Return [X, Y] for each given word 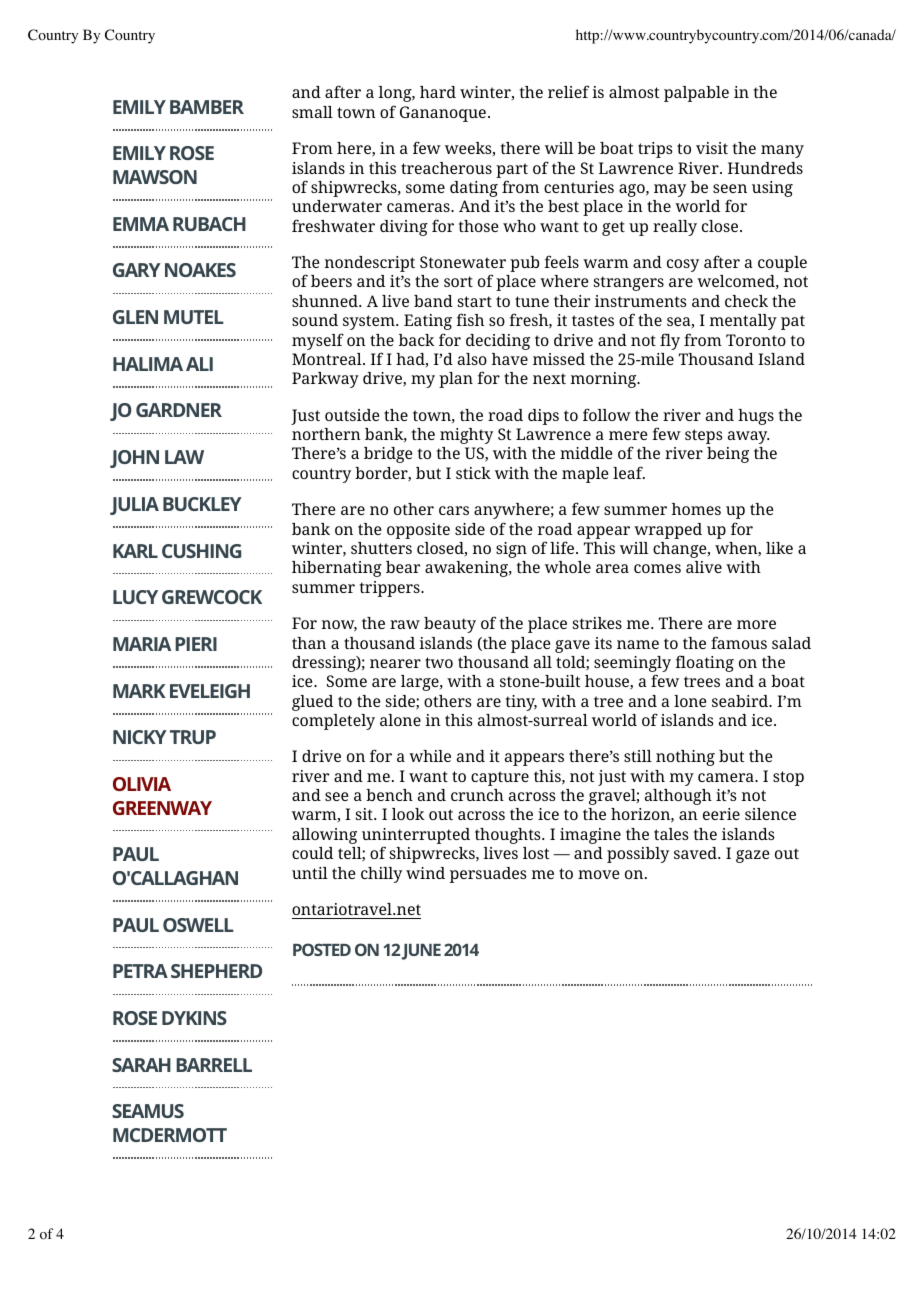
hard [438, 92]
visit [712, 148]
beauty [450, 625]
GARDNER [179, 410]
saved [696, 853]
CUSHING [201, 551]
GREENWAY [162, 808]
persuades [488, 875]
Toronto [756, 340]
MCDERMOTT [170, 1135]
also [472, 359]
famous [739, 642]
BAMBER [207, 107]
